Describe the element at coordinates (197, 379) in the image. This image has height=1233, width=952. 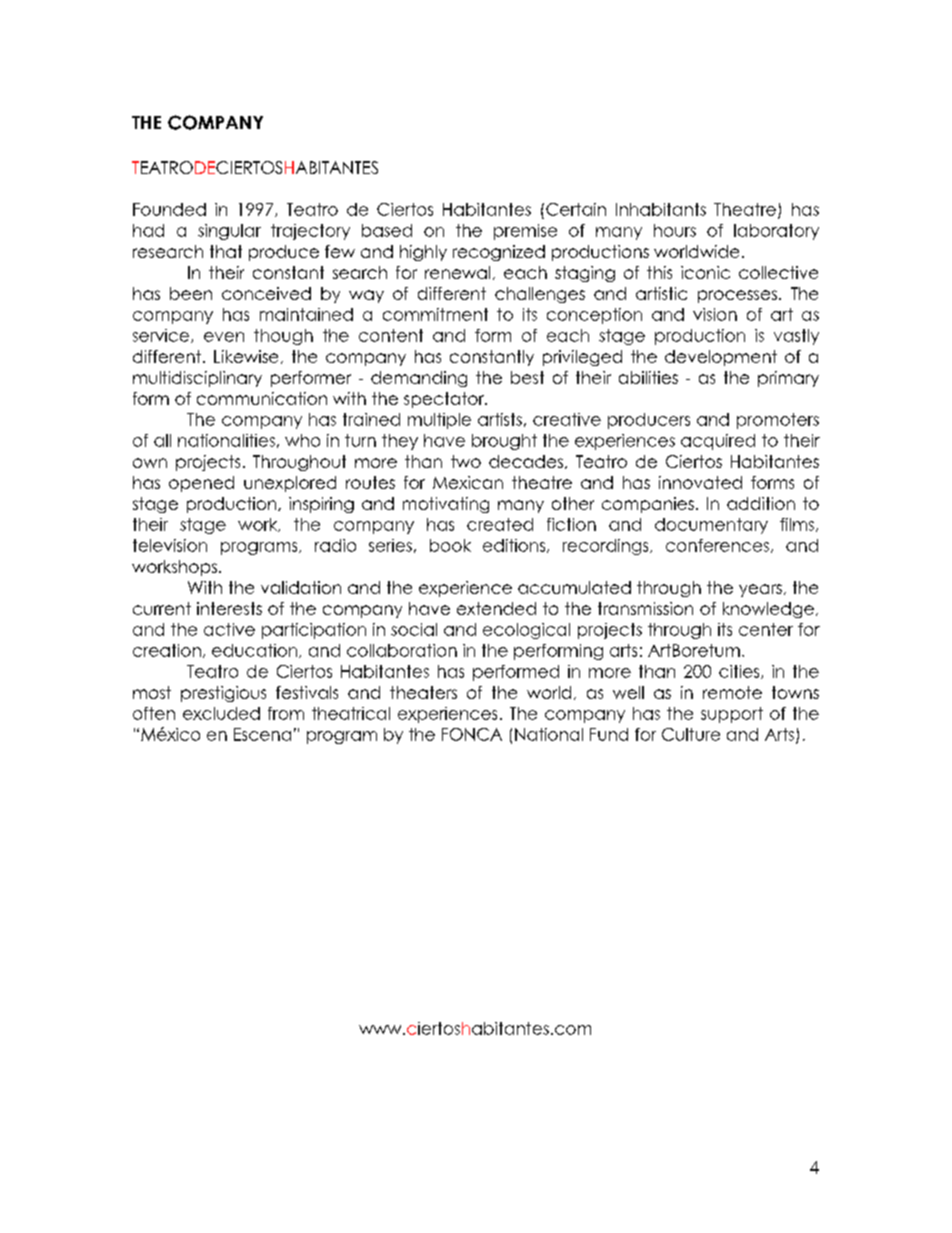
I see `multidisciplinary` at that location.
